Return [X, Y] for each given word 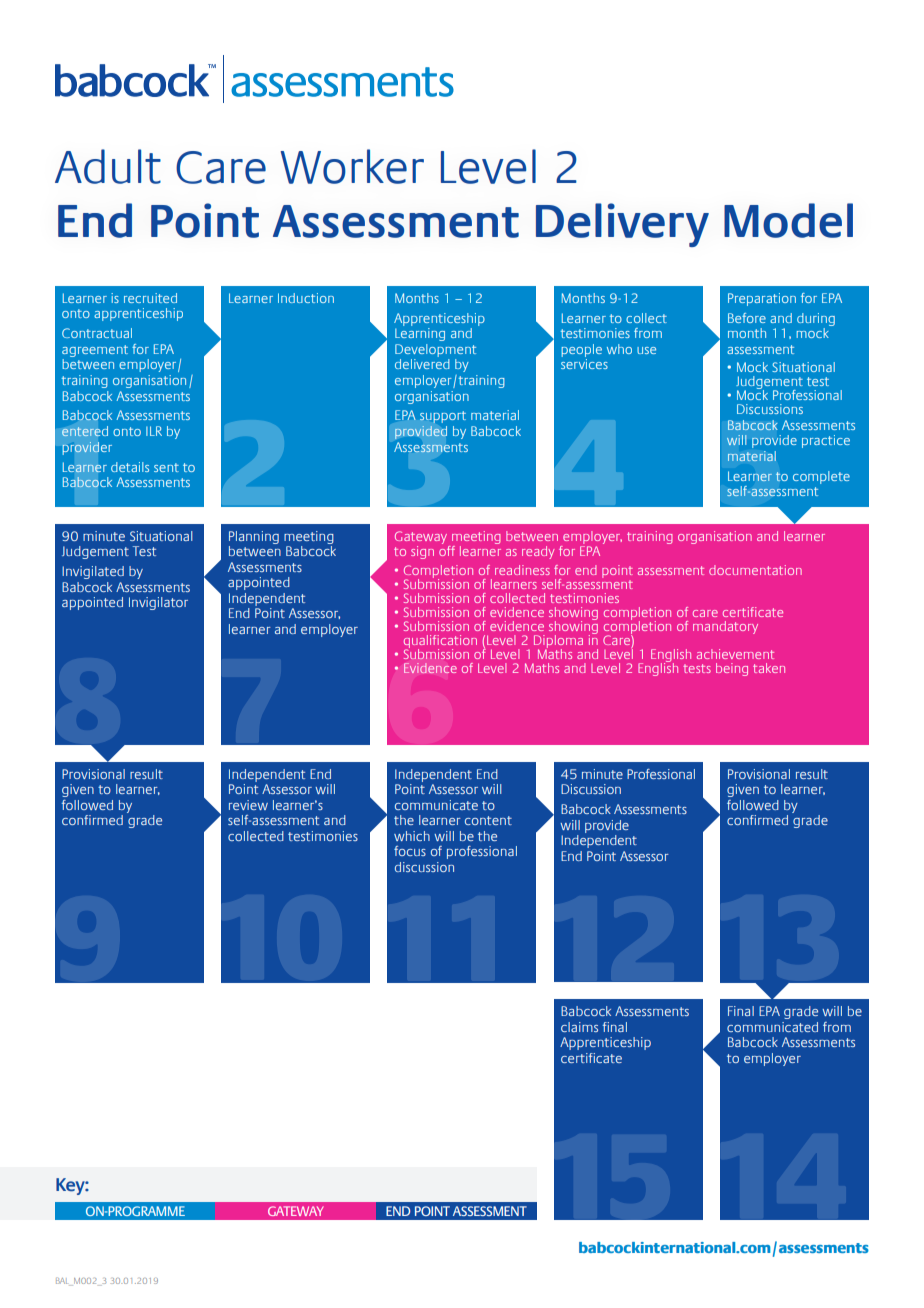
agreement [95, 351]
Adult [108, 166]
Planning [254, 537]
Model [788, 220]
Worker [352, 166]
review [248, 805]
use [646, 350]
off [447, 551]
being [732, 669]
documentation [755, 570]
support [443, 417]
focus [410, 851]
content [488, 820]
